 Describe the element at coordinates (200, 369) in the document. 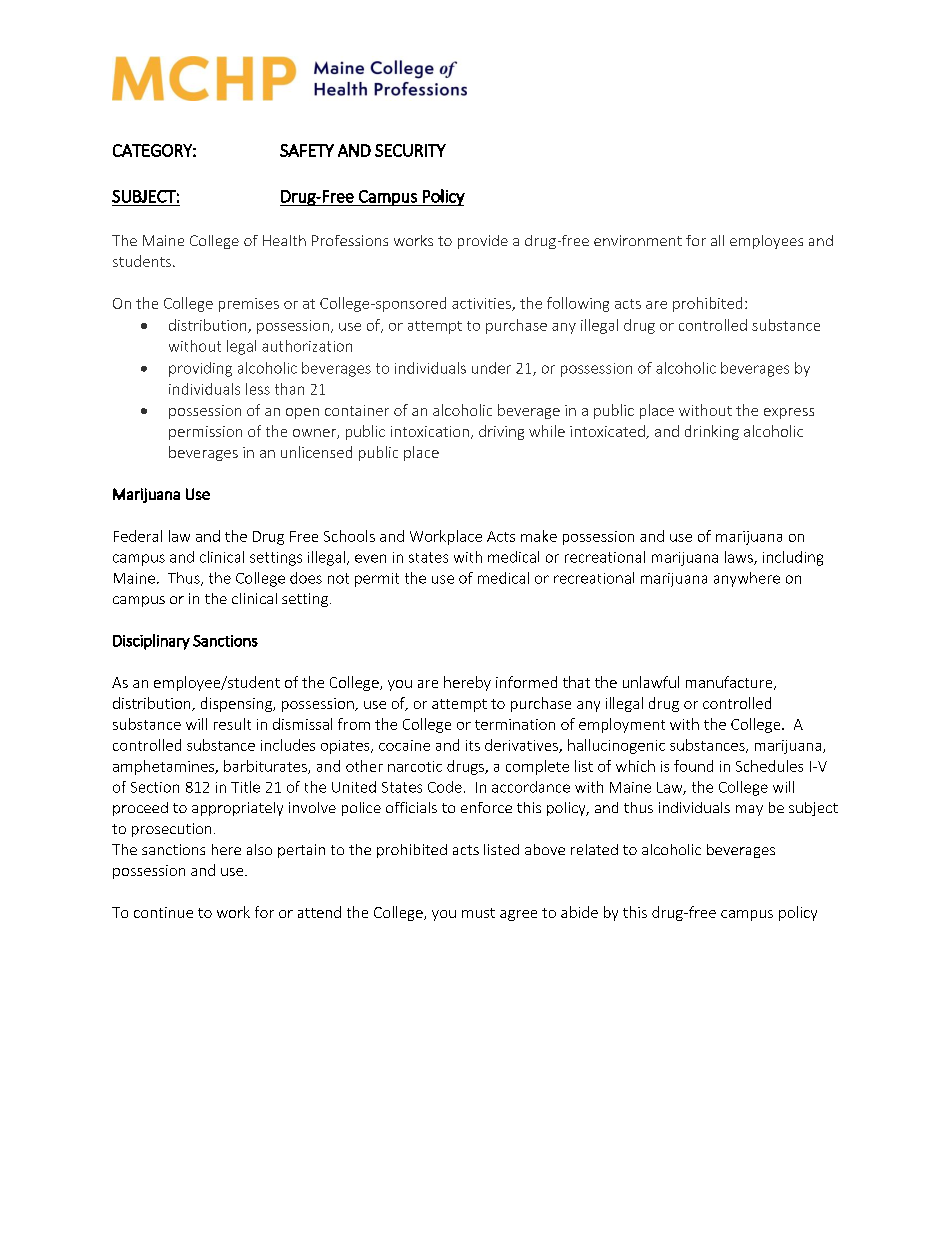

I see `providing` at that location.
